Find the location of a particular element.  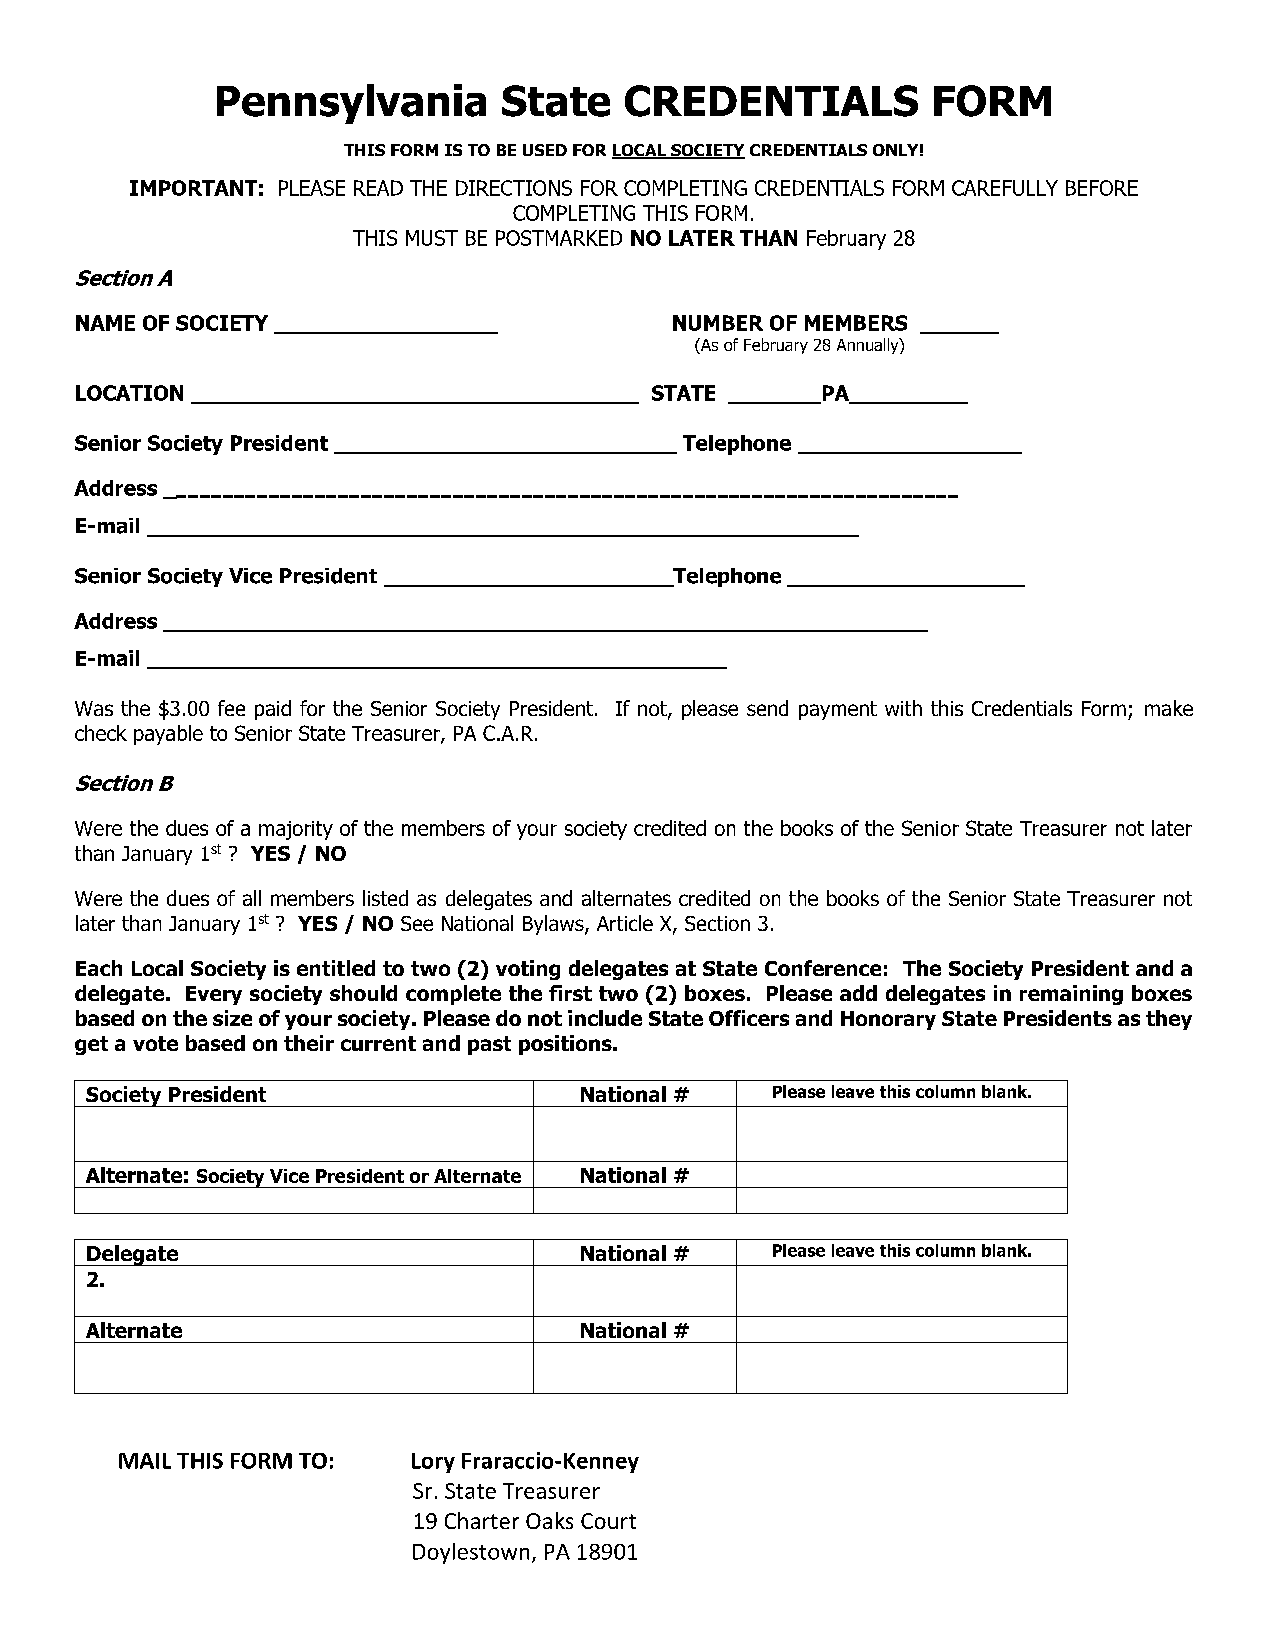

Pennsylvania is located at coordinates (351, 104).
